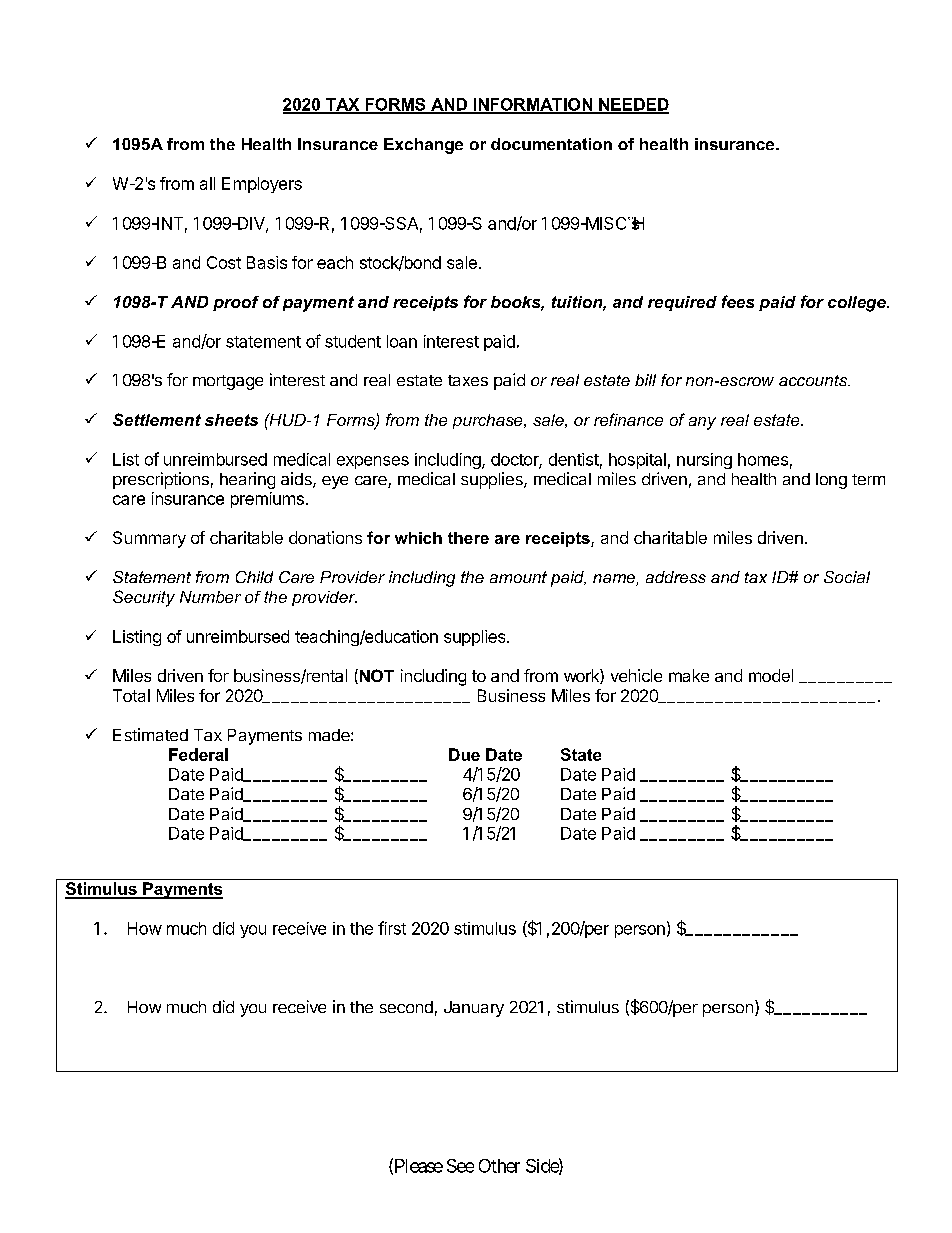 This screenshot has width=952, height=1233. What do you see at coordinates (406, 1007) in the screenshot?
I see `second` at bounding box center [406, 1007].
